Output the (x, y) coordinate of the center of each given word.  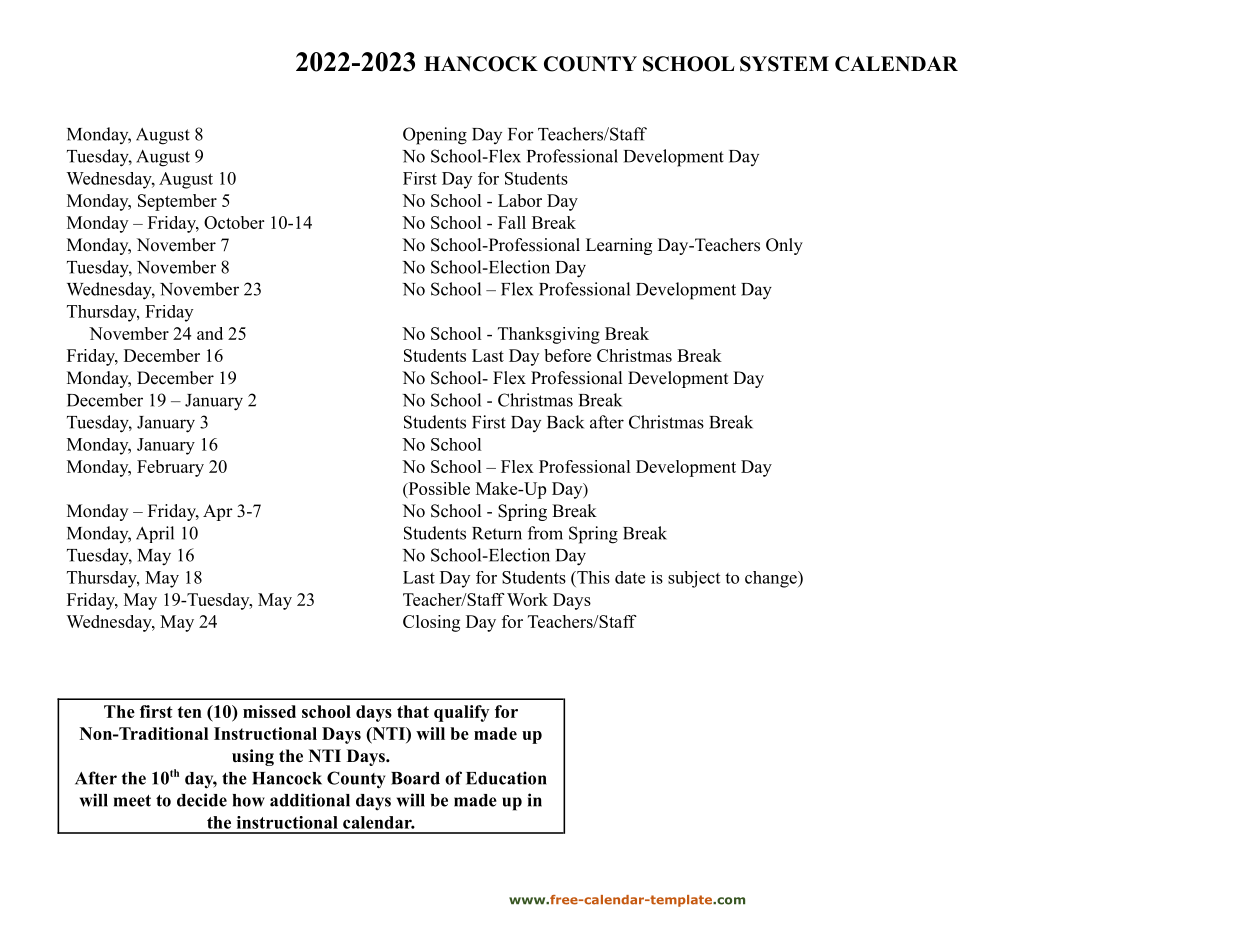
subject (694, 579)
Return (497, 533)
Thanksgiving (549, 335)
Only (784, 246)
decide (202, 800)
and (210, 333)
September (177, 202)
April (155, 534)
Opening (435, 136)
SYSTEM (784, 64)
